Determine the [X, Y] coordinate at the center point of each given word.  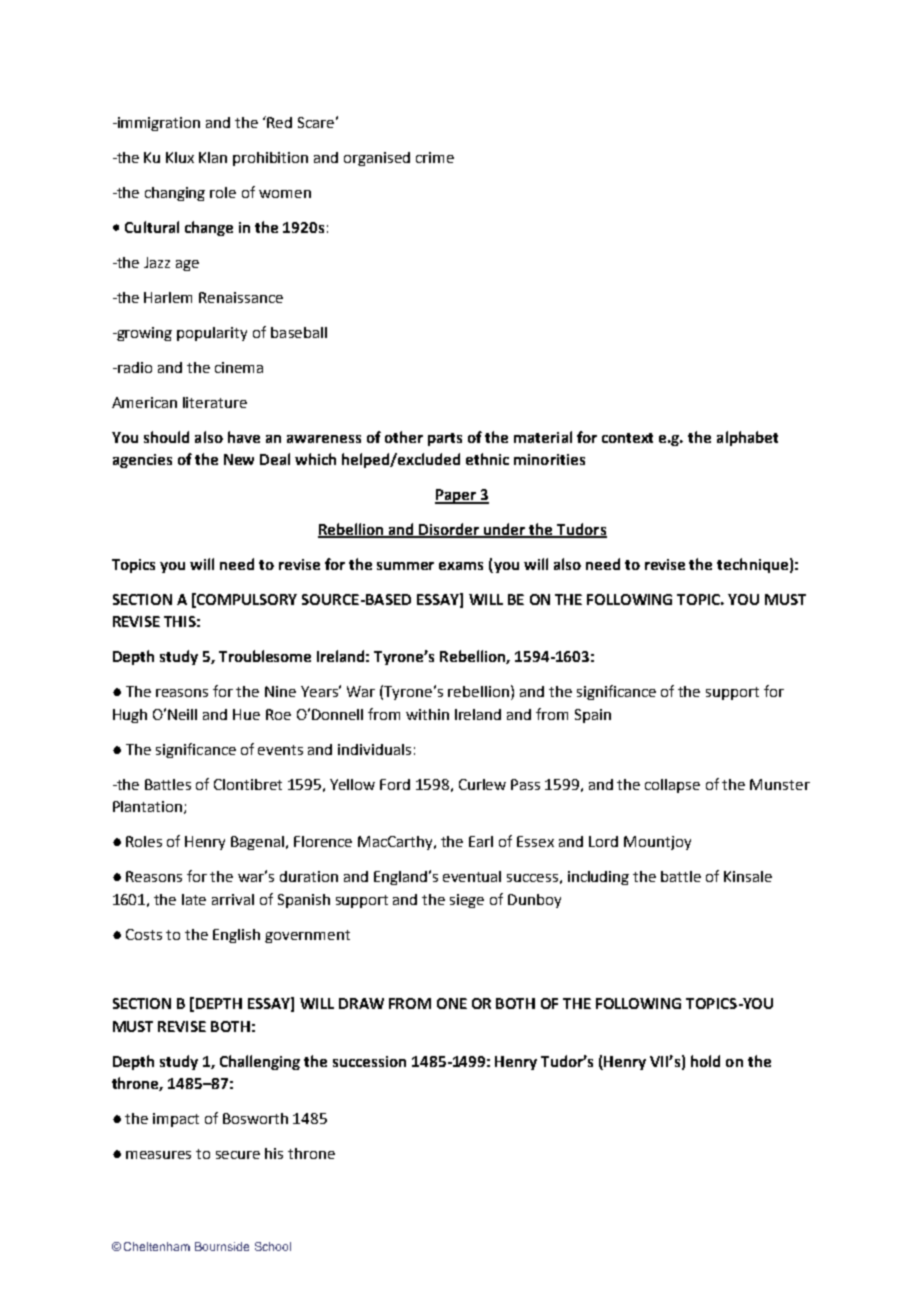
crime [435, 157]
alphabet [747, 438]
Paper [457, 496]
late [194, 899]
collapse [672, 786]
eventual [472, 876]
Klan [213, 157]
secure [238, 1155]
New [239, 459]
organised [377, 159]
